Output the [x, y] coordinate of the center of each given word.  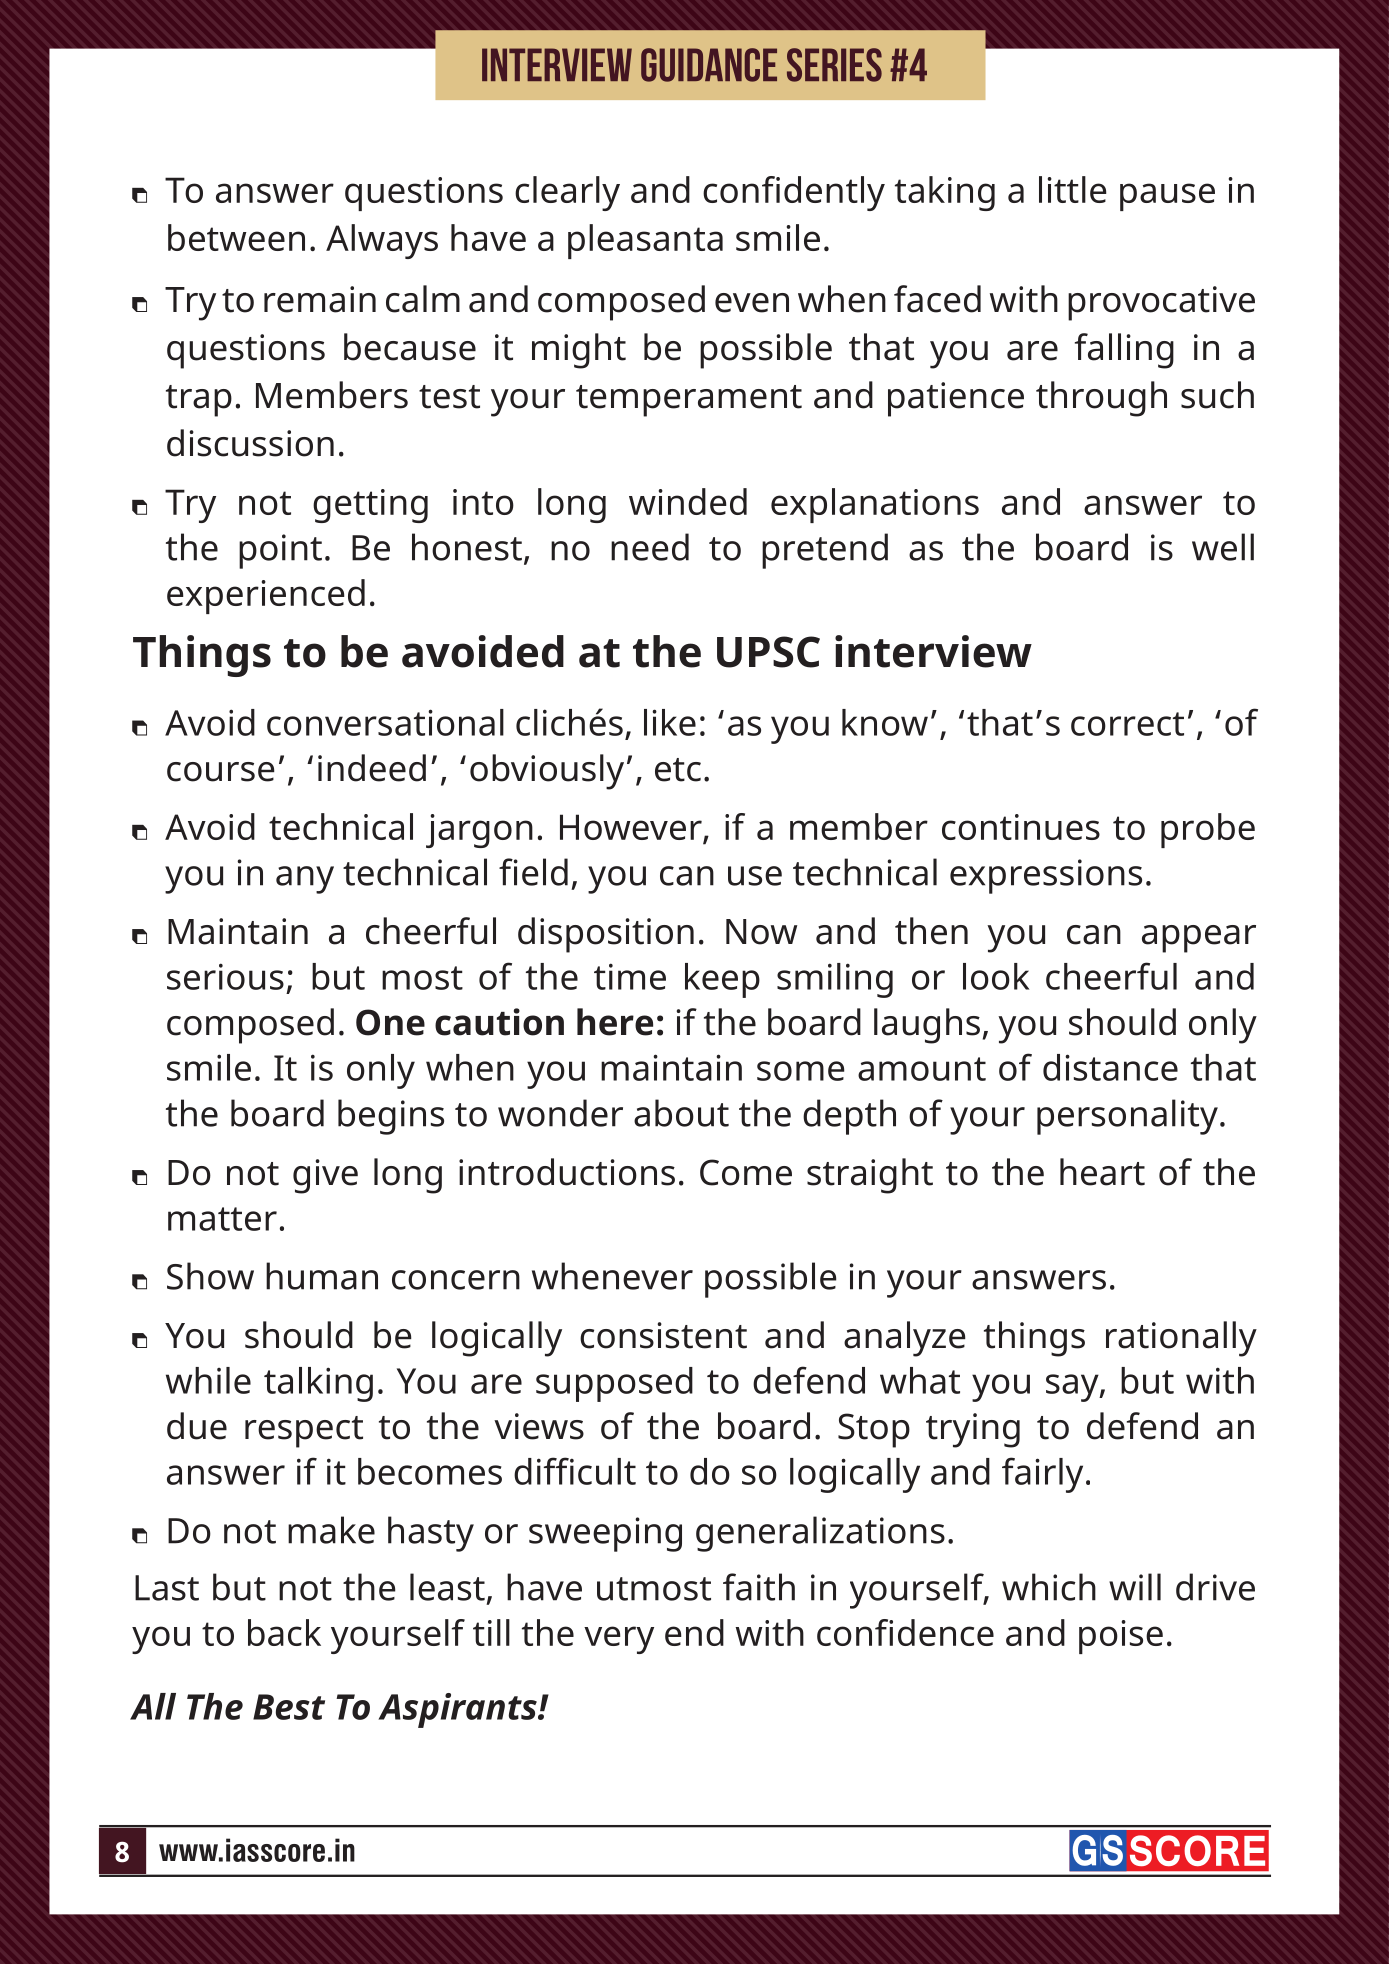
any [305, 880]
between [236, 237]
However [632, 828]
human [322, 1276]
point [280, 551]
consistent [663, 1335]
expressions [1046, 876]
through [1101, 399]
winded [688, 501]
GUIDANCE [709, 65]
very [619, 1640]
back [284, 1632]
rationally [1181, 1339]
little [1072, 189]
